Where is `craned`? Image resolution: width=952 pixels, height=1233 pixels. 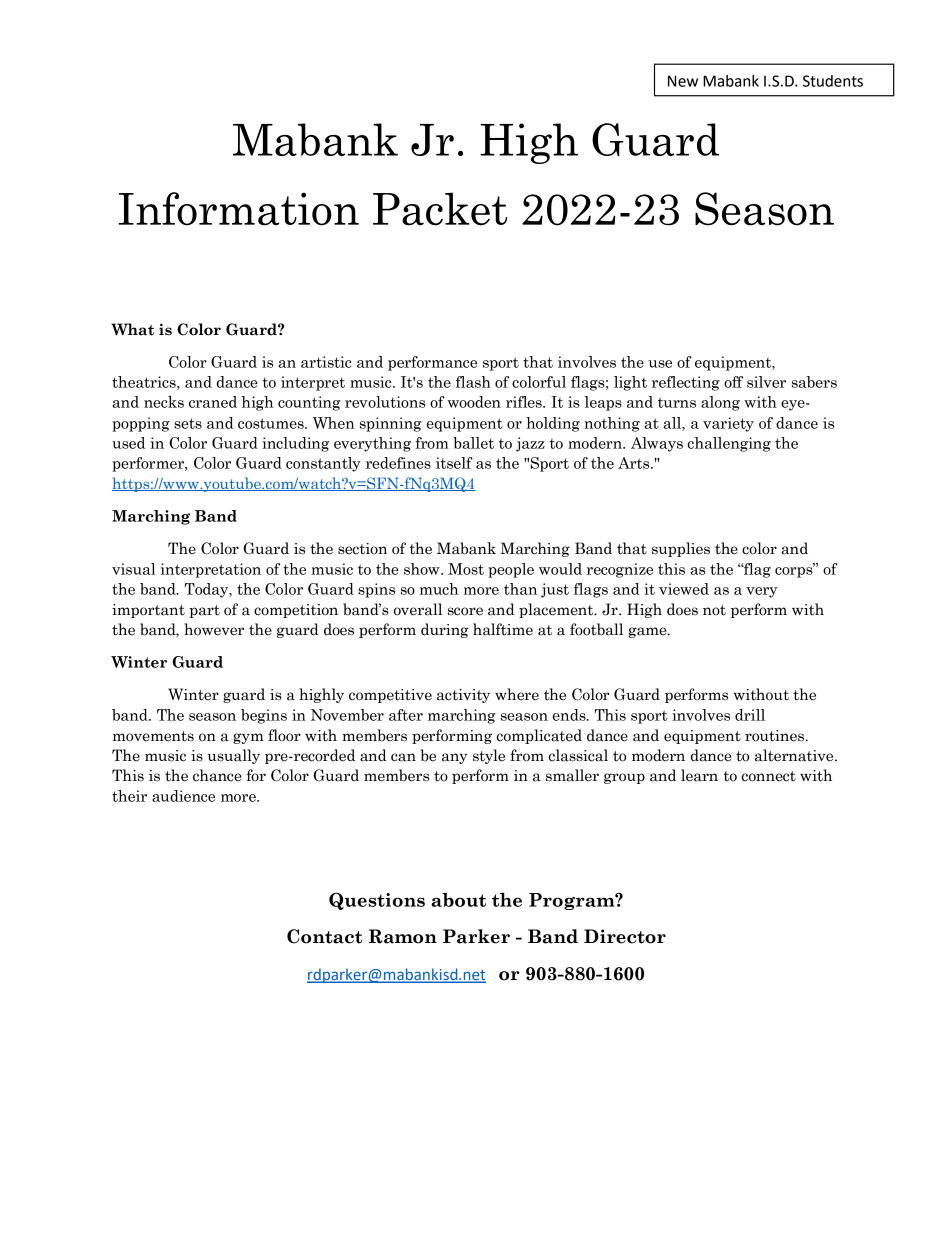
craned is located at coordinates (213, 402).
